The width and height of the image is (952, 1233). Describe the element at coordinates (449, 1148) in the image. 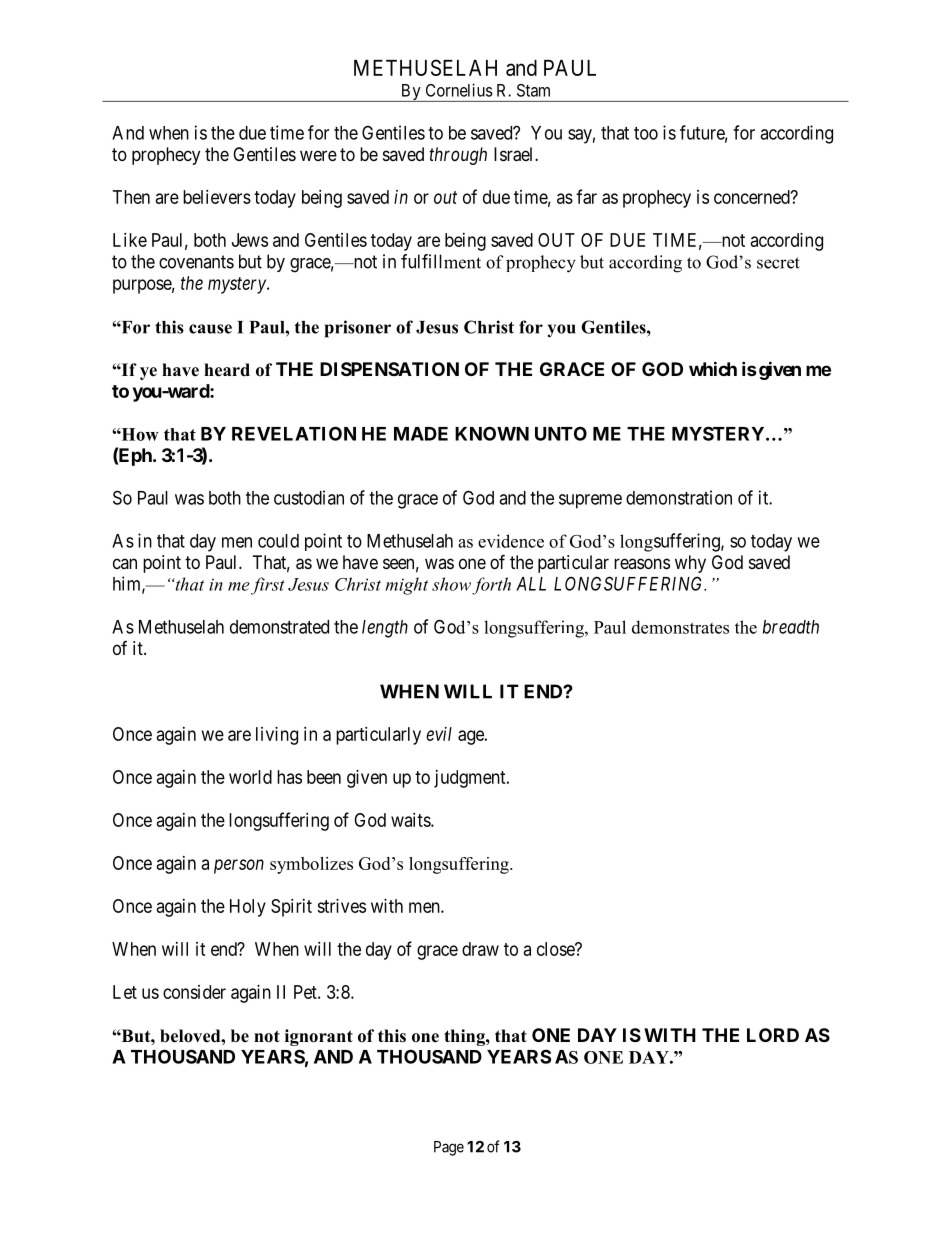

I see `Page` at that location.
